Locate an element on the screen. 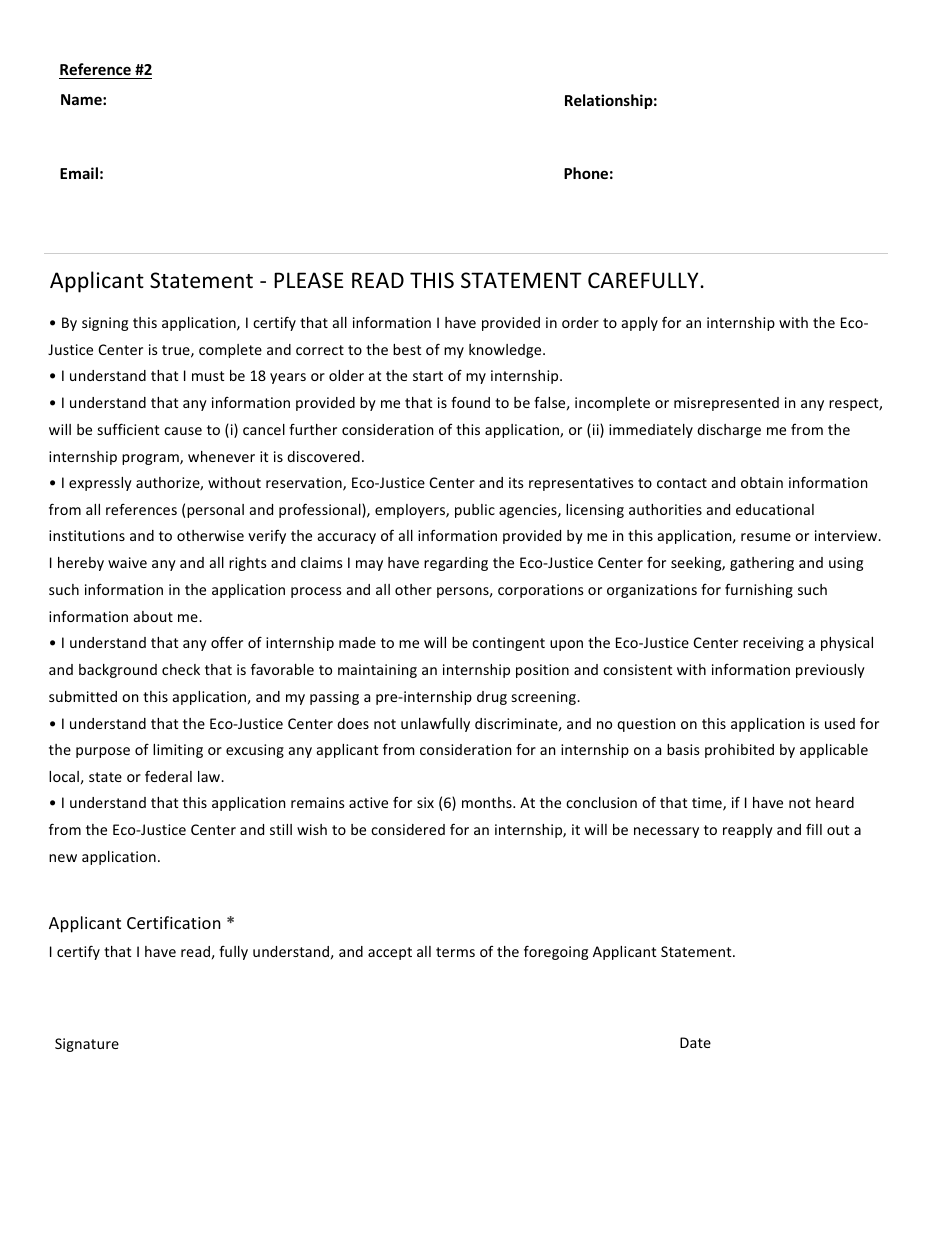 This screenshot has height=1233, width=952. regarding is located at coordinates (456, 564).
